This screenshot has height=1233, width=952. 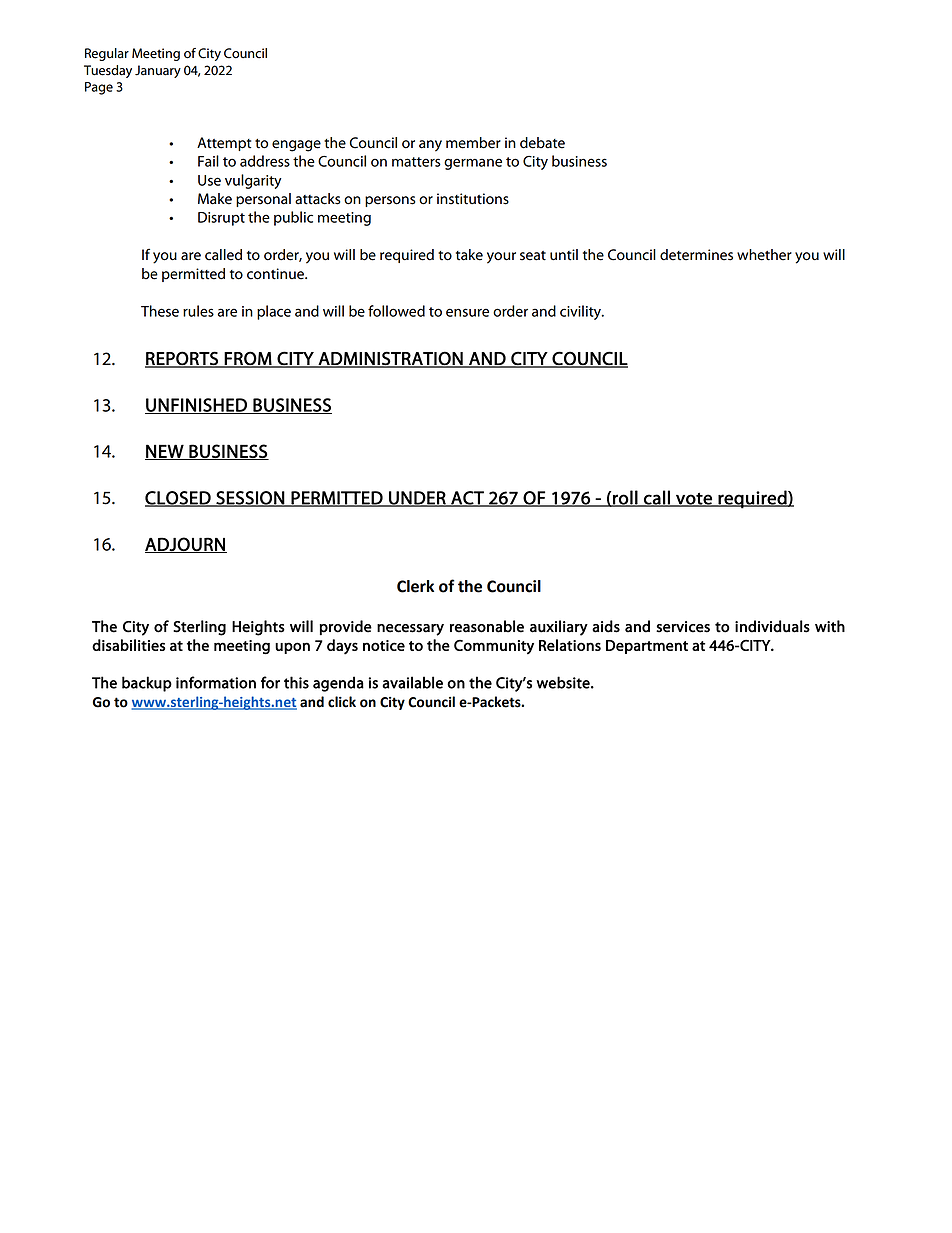 I want to click on debate, so click(x=542, y=143).
